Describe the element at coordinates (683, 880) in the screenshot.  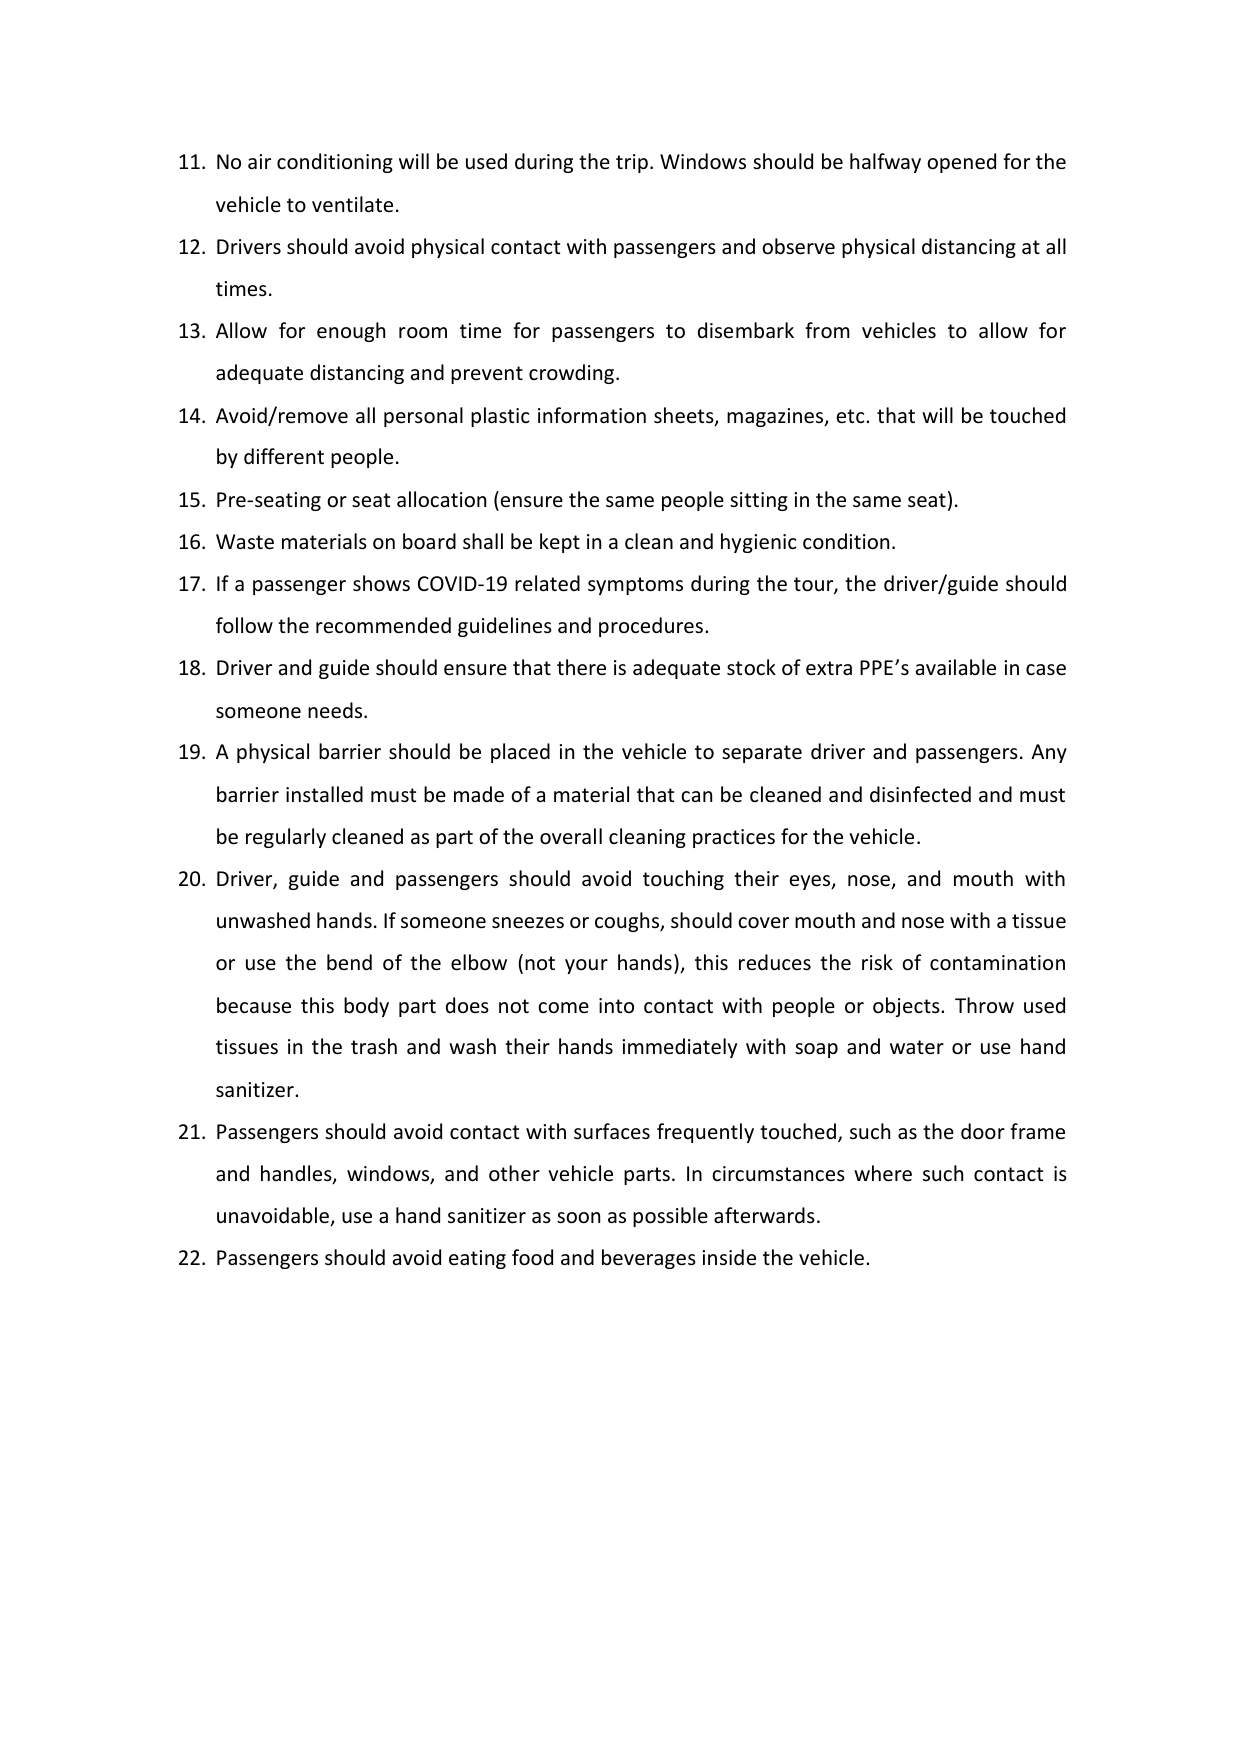
I see `touching` at that location.
